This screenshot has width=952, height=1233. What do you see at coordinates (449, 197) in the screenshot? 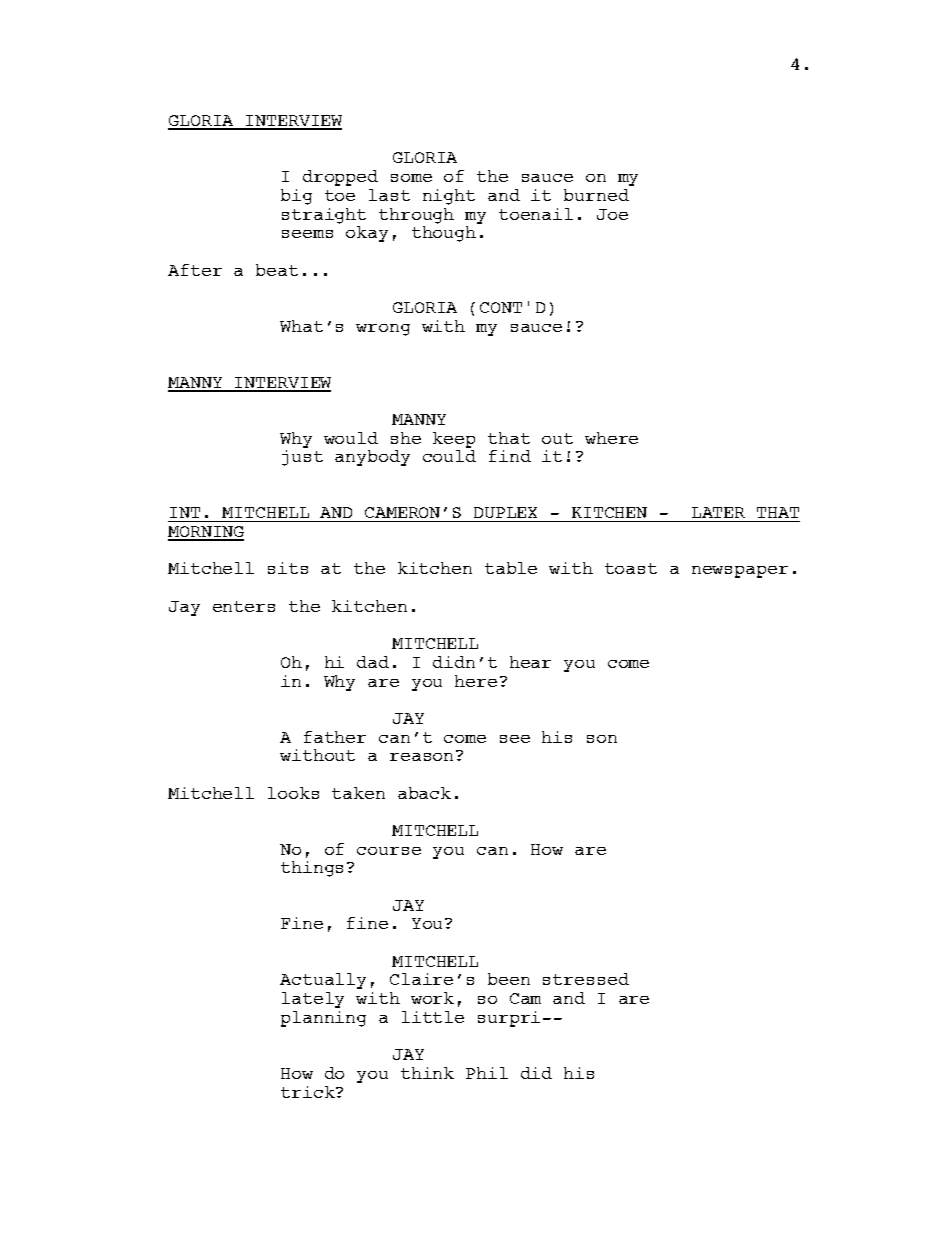
I see `night` at bounding box center [449, 197].
